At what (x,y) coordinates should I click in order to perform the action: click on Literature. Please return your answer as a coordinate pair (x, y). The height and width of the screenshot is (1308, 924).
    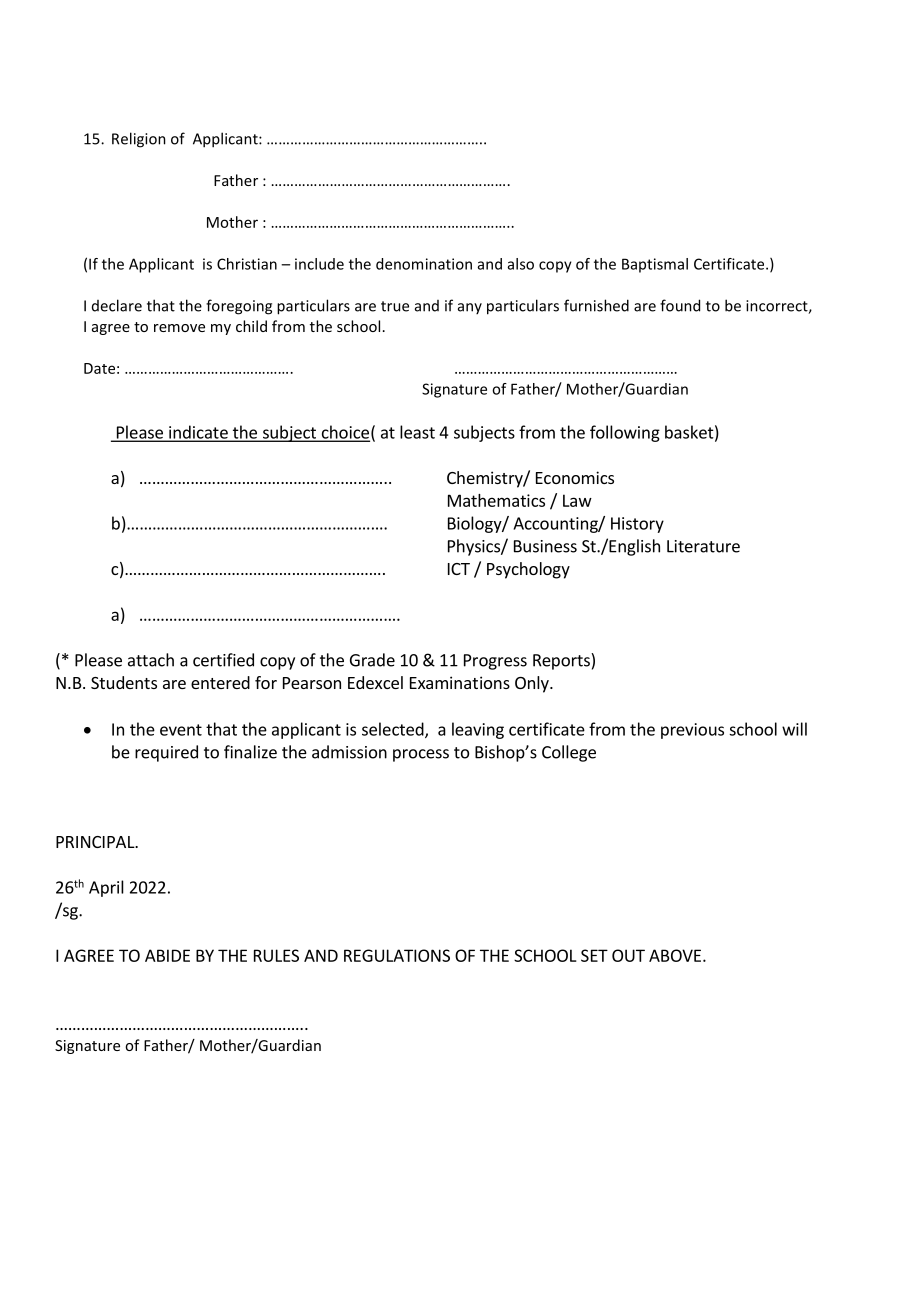
    Looking at the image, I should click on (703, 546).
